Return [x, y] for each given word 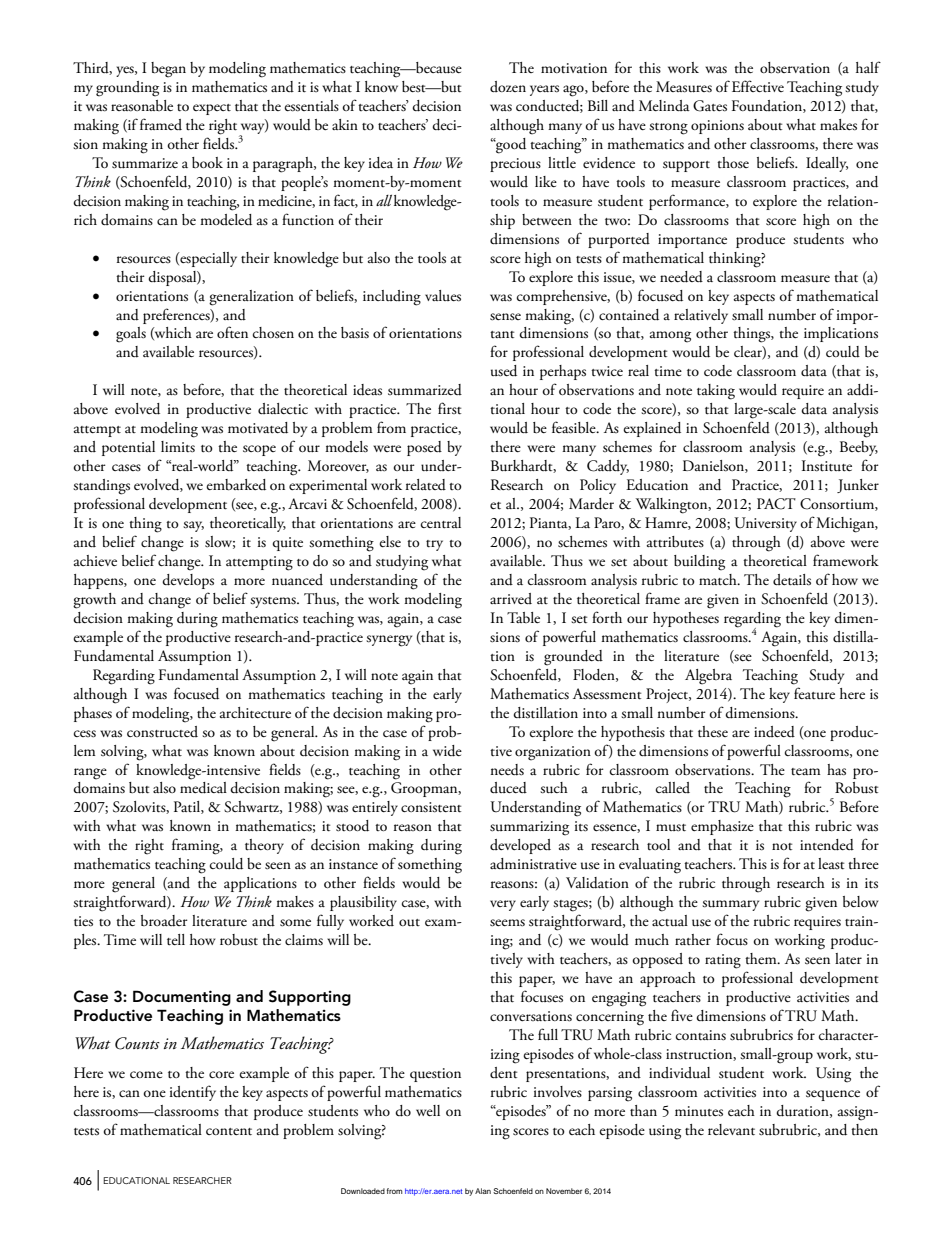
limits [178, 447]
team [806, 772]
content [229, 1132]
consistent [431, 807]
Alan [483, 1191]
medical [203, 788]
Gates [710, 106]
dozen [508, 86]
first [449, 408]
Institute [827, 466]
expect [212, 109]
